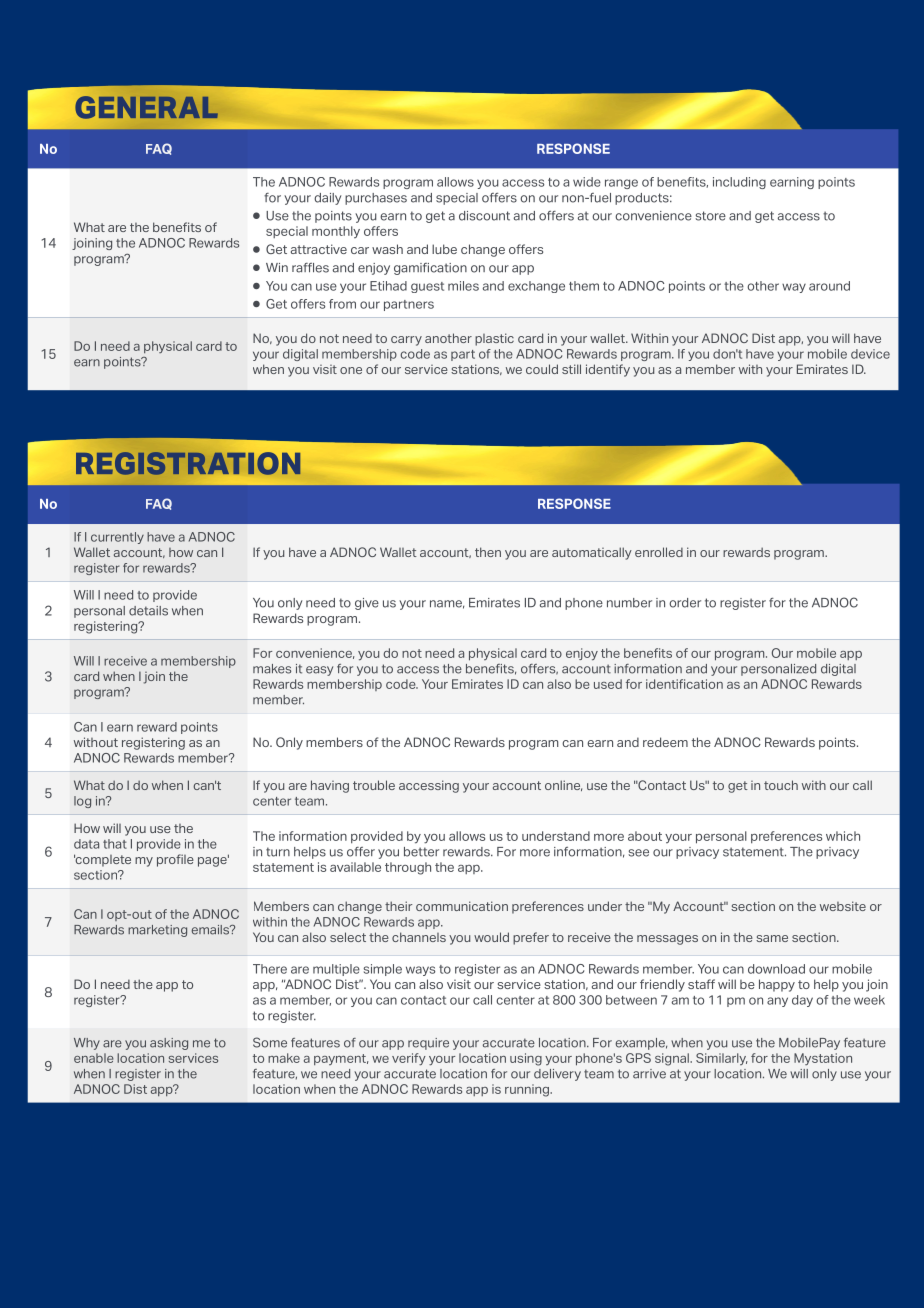  Describe the element at coordinates (685, 603) in the document. I see `order` at that location.
